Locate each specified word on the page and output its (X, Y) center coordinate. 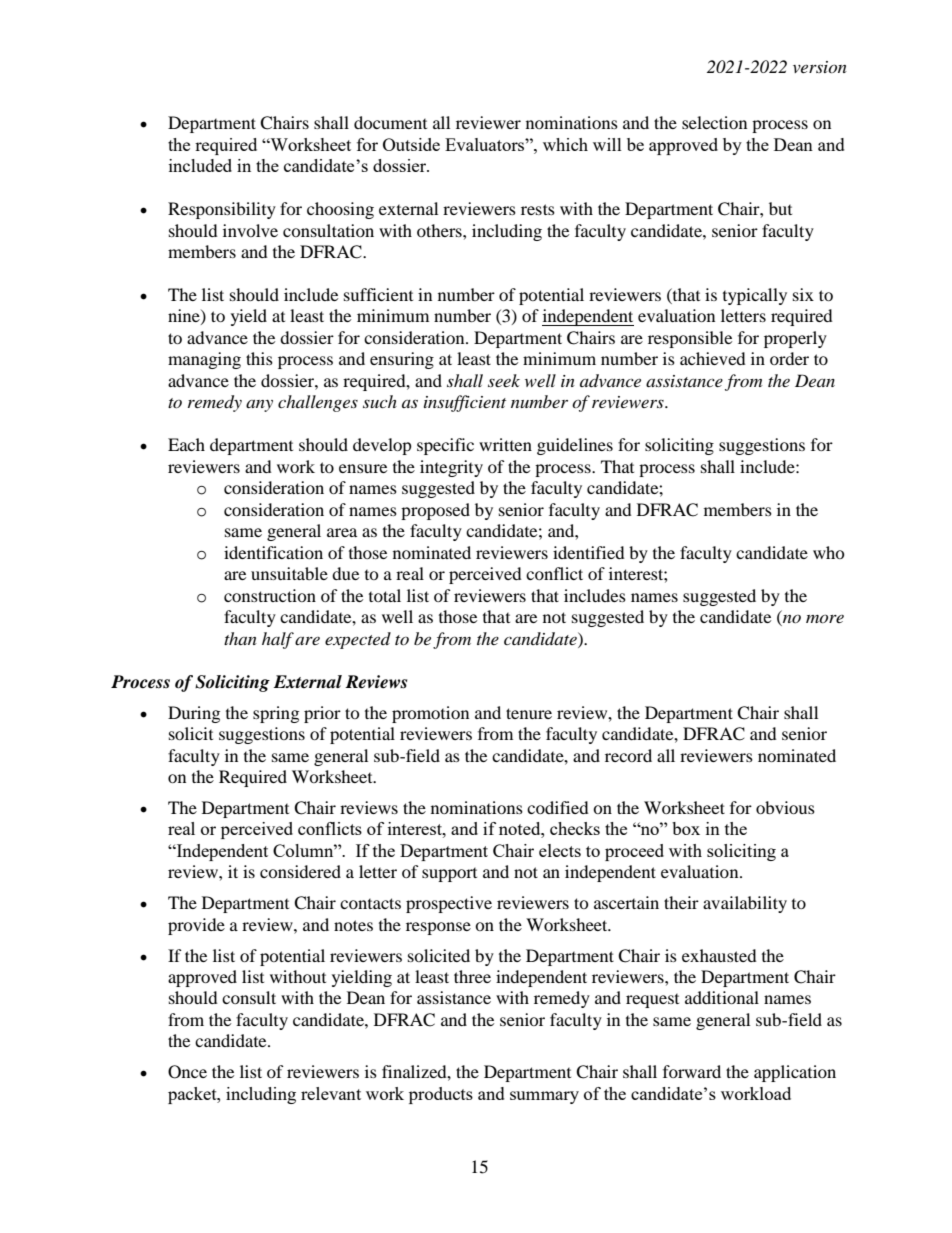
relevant (331, 1093)
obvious (785, 807)
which (565, 144)
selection (714, 122)
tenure (529, 713)
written (505, 444)
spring (276, 714)
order (789, 358)
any (259, 406)
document (390, 122)
